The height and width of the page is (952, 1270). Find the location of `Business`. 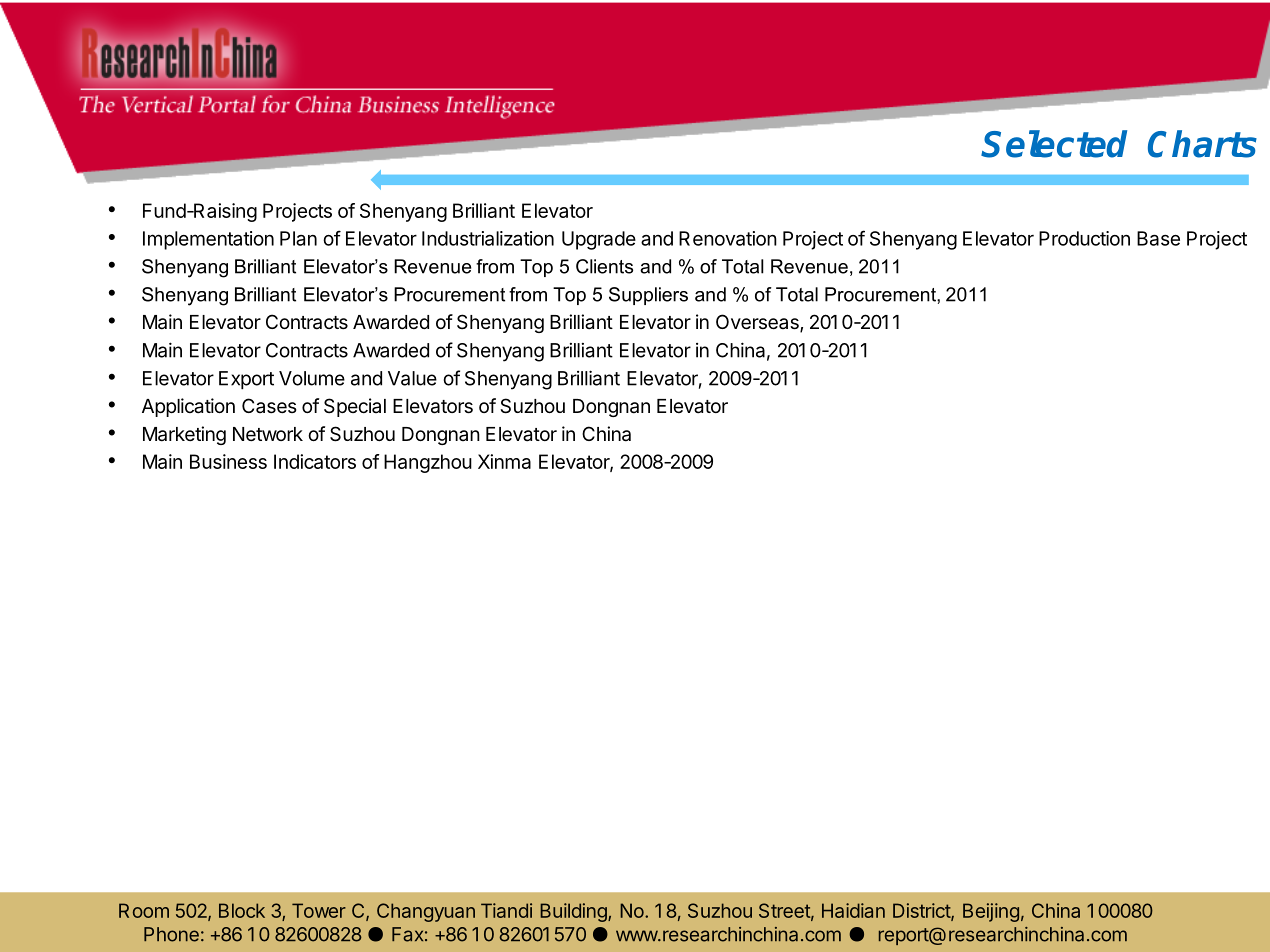

Business is located at coordinates (228, 461).
